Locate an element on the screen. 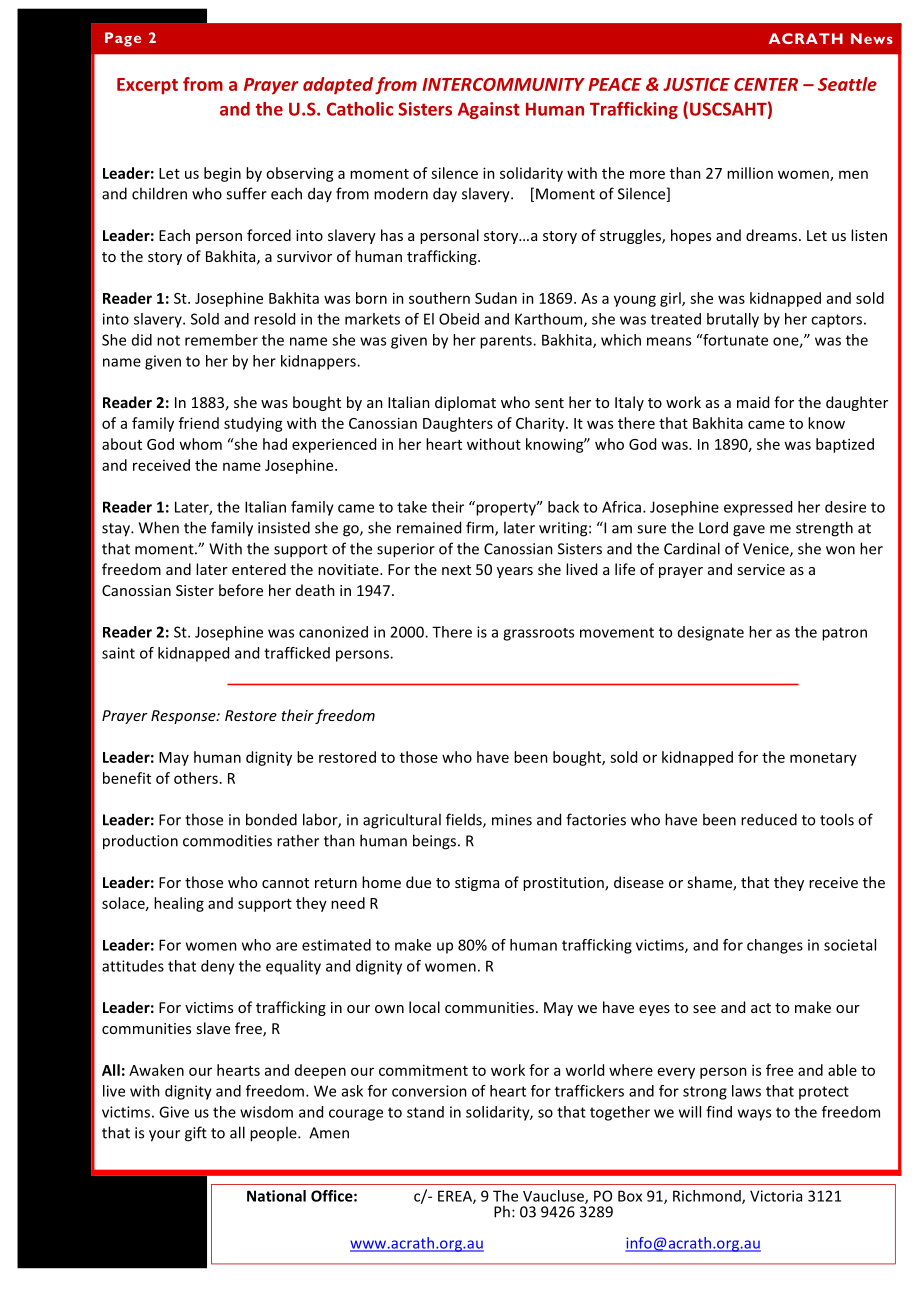 Image resolution: width=924 pixels, height=1308 pixels. CENTER is located at coordinates (766, 84).
